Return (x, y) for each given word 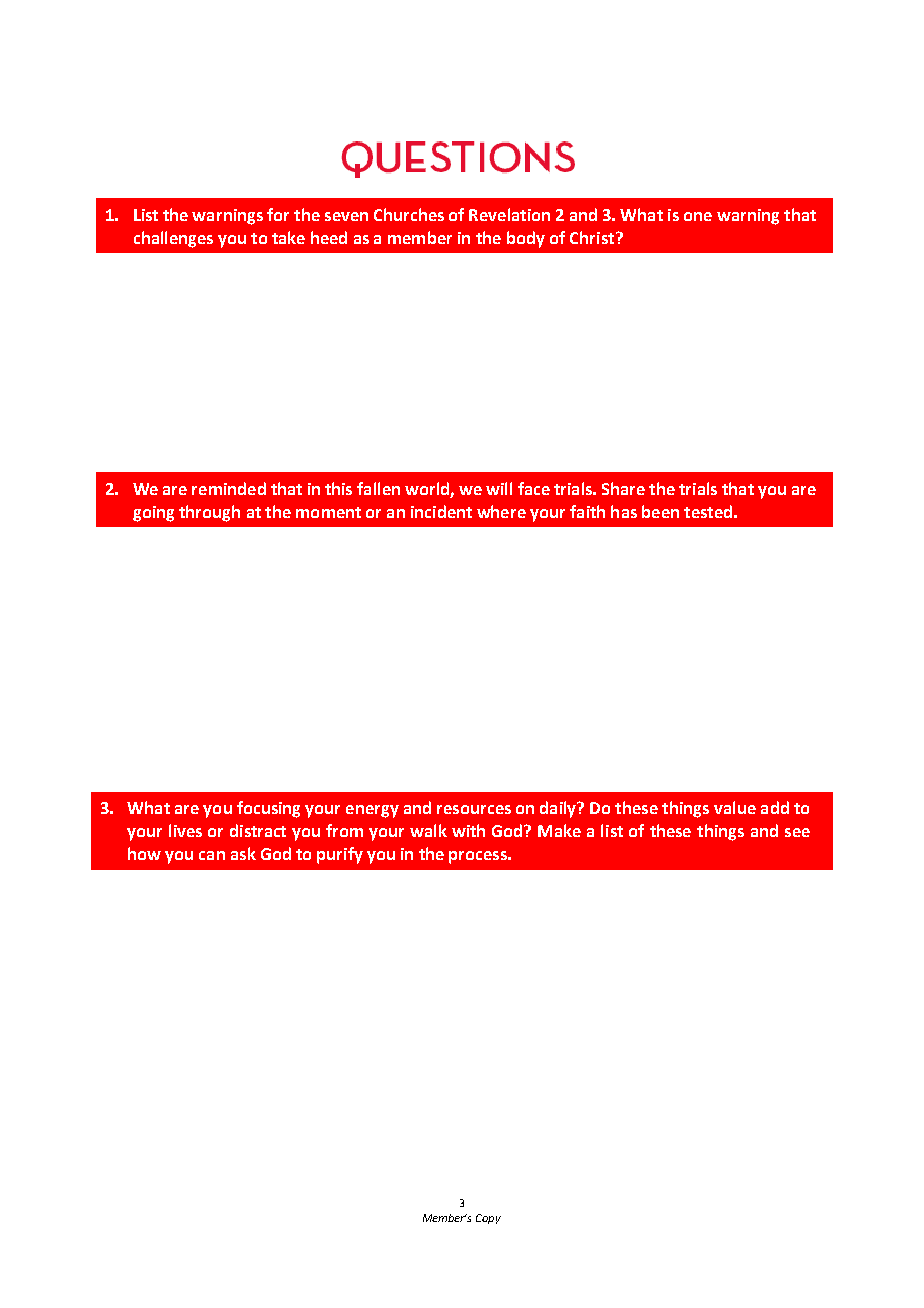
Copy (488, 1219)
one (698, 216)
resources (474, 809)
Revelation (509, 214)
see (797, 832)
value (735, 807)
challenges (173, 239)
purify (340, 855)
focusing (268, 809)
